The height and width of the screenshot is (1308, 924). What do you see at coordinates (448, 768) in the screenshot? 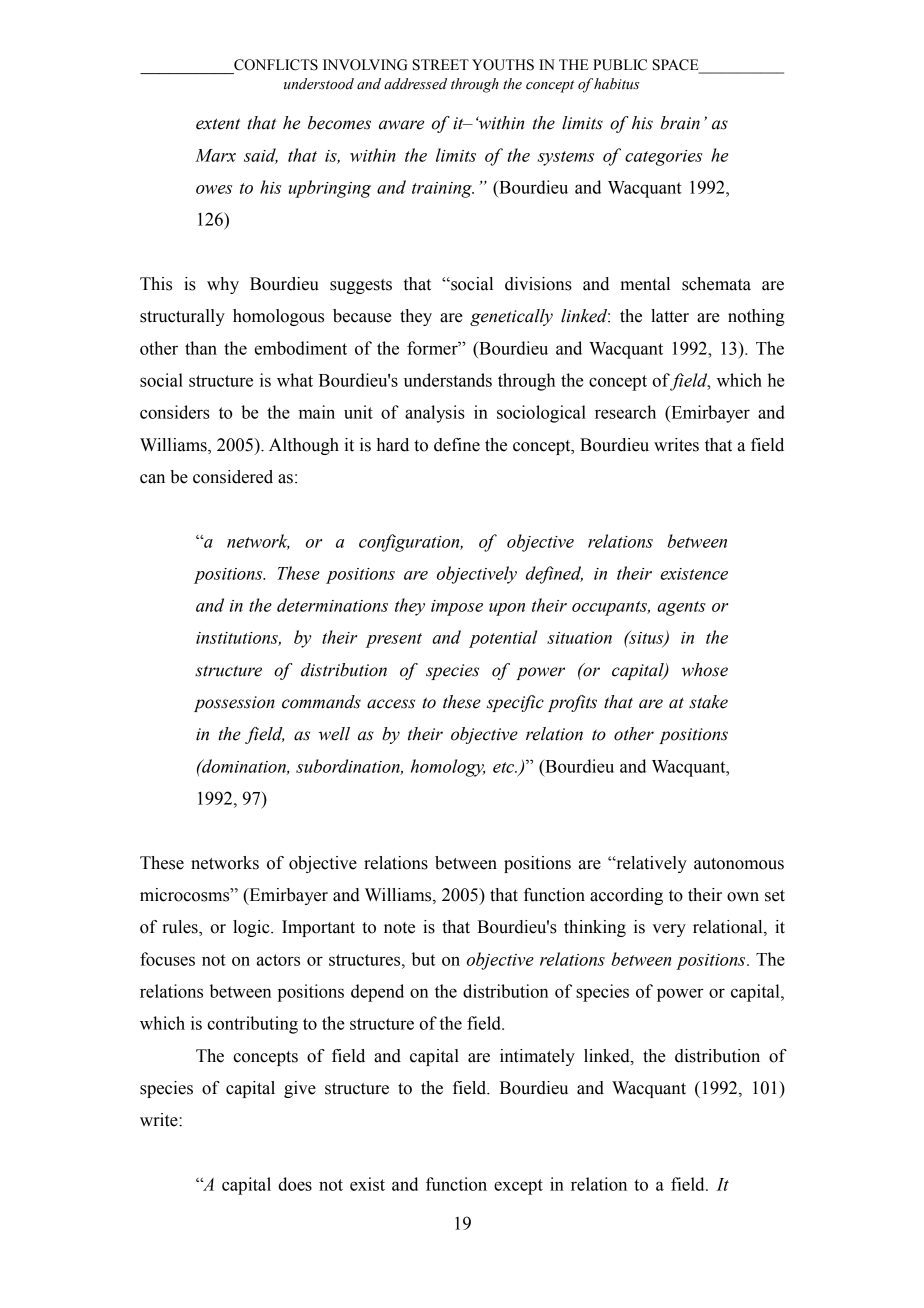
I see `homology` at bounding box center [448, 768].
